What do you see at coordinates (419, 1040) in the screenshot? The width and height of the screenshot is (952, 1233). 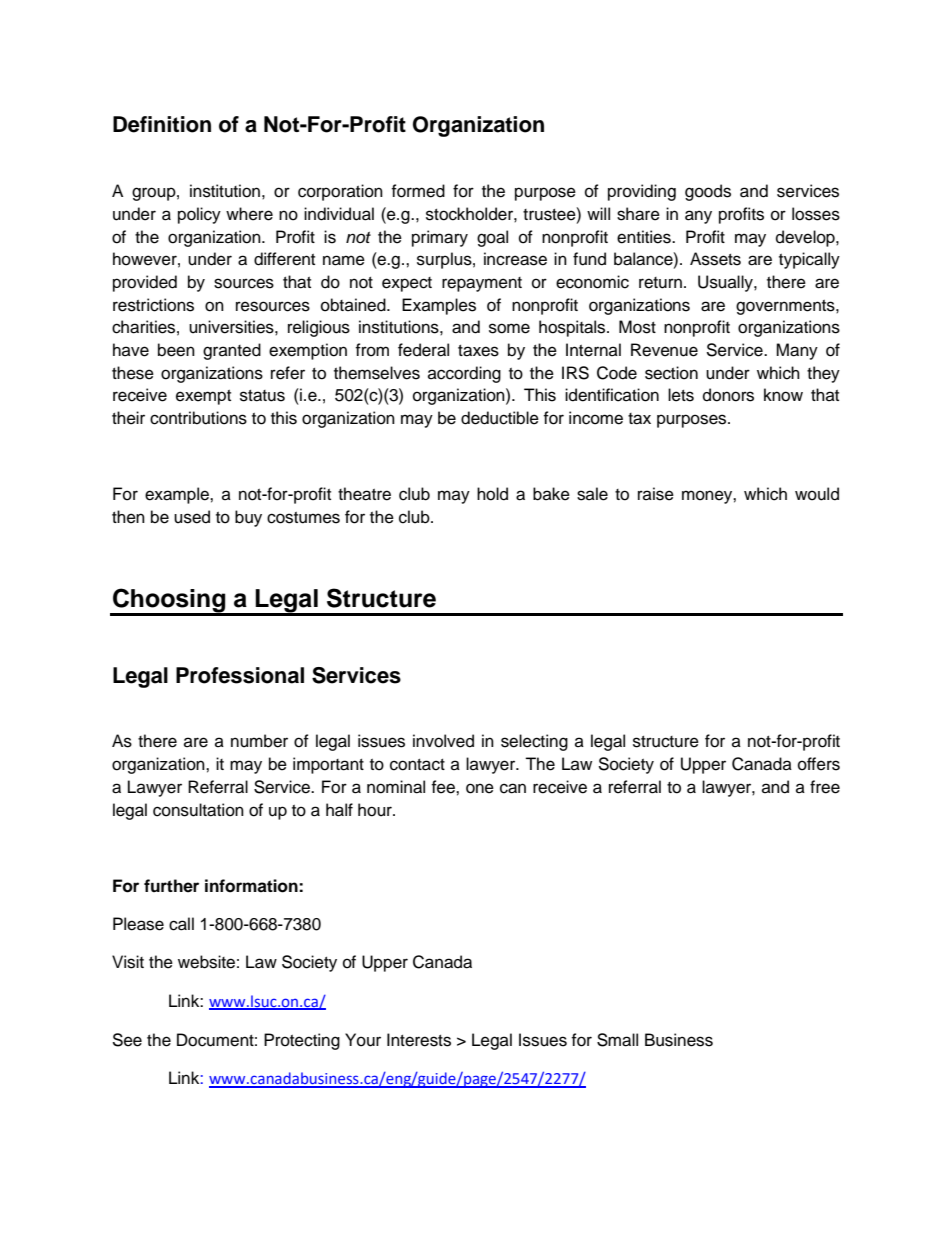 I see `Interests` at bounding box center [419, 1040].
